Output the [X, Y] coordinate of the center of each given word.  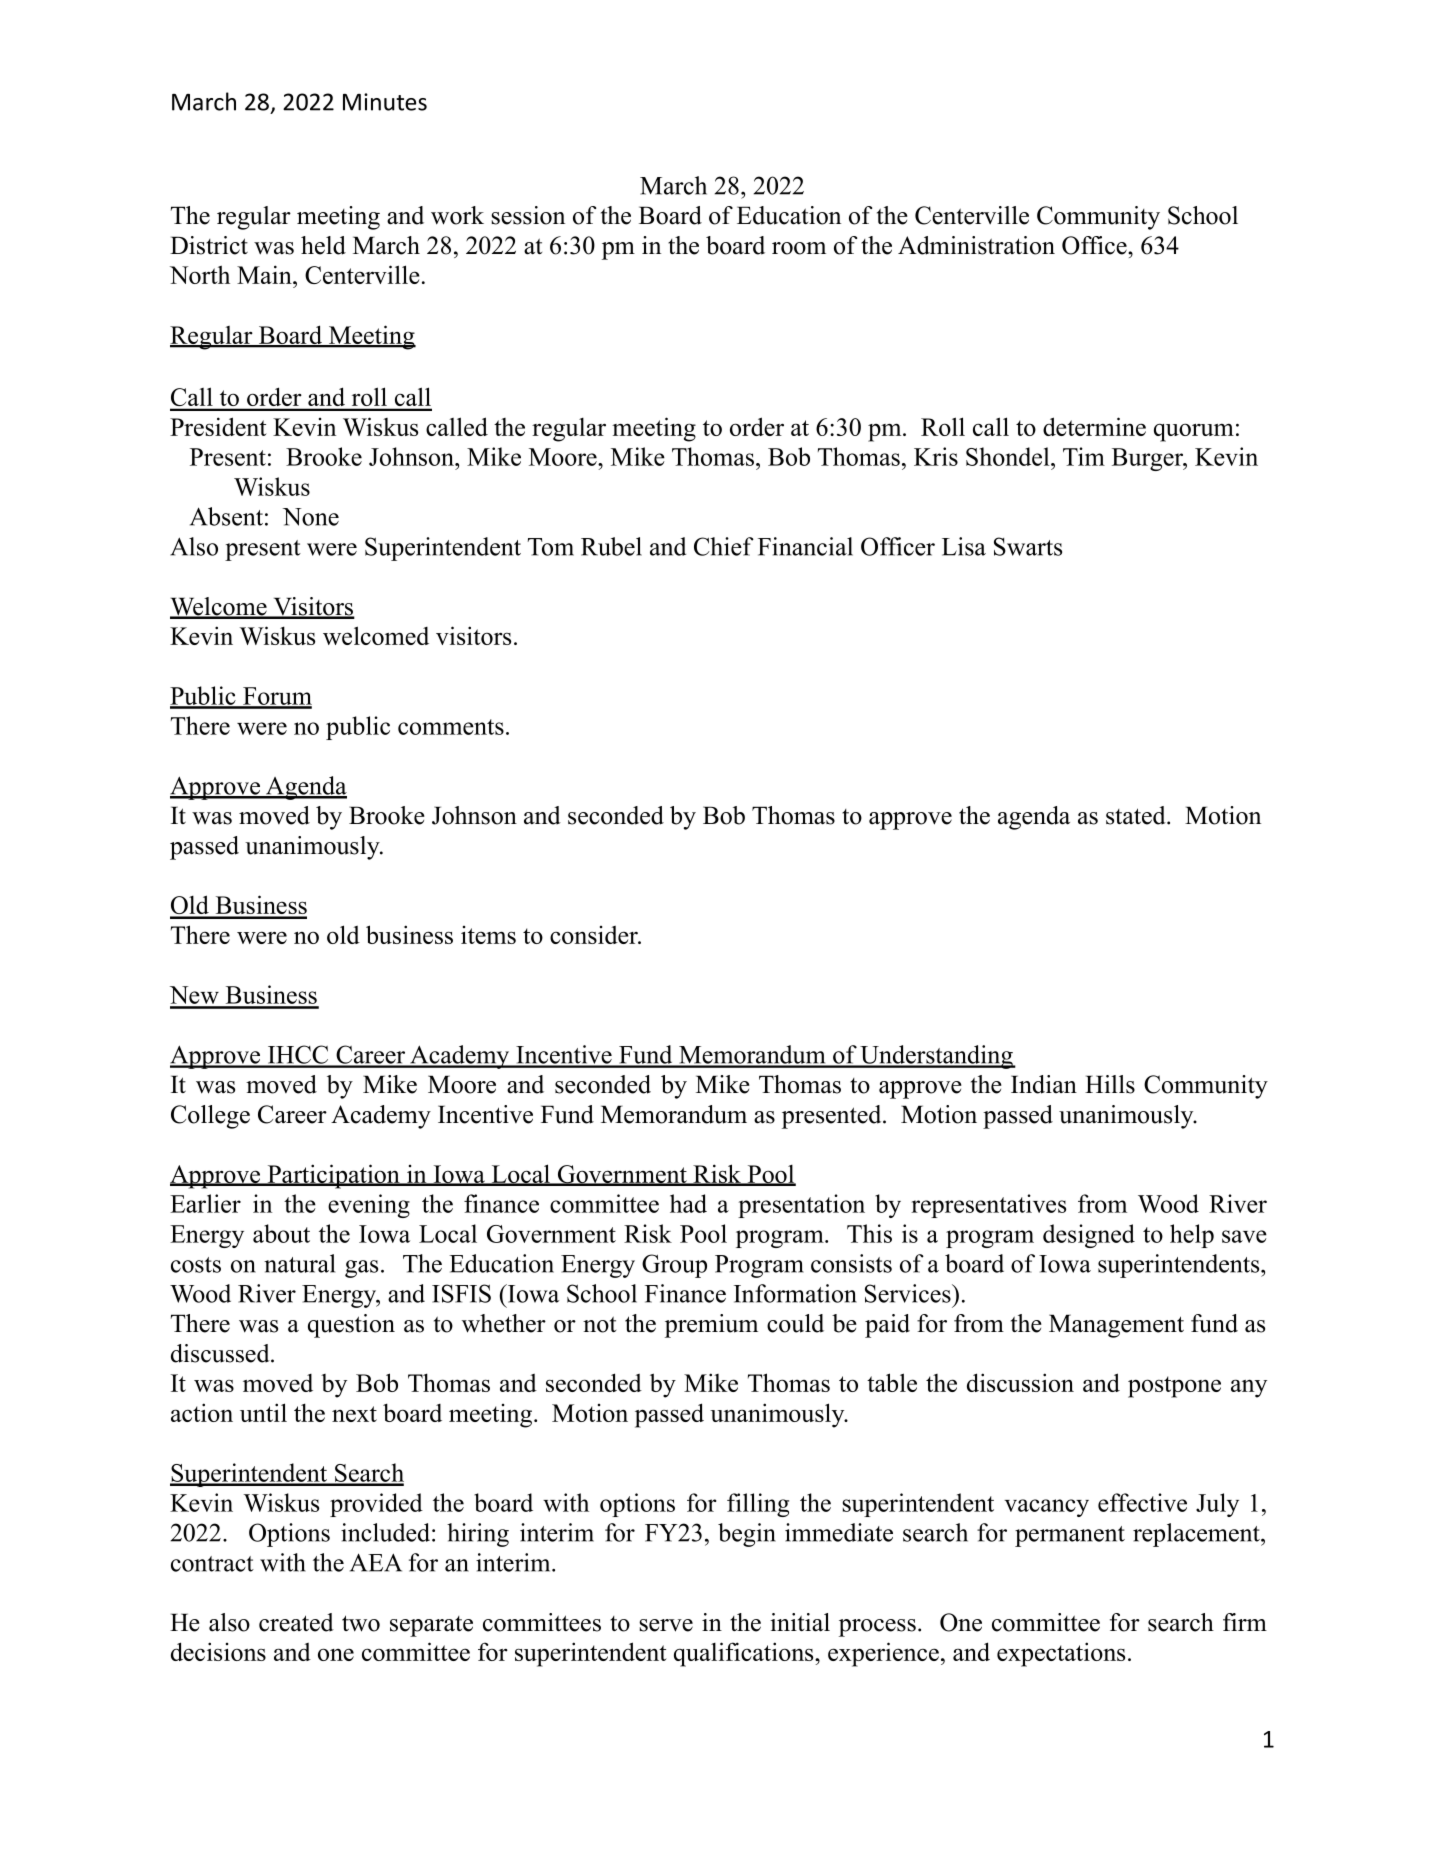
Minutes [385, 102]
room [799, 248]
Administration [976, 245]
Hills [1110, 1084]
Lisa [964, 546]
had [688, 1203]
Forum [276, 697]
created [296, 1622]
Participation [333, 1176]
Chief [724, 546]
